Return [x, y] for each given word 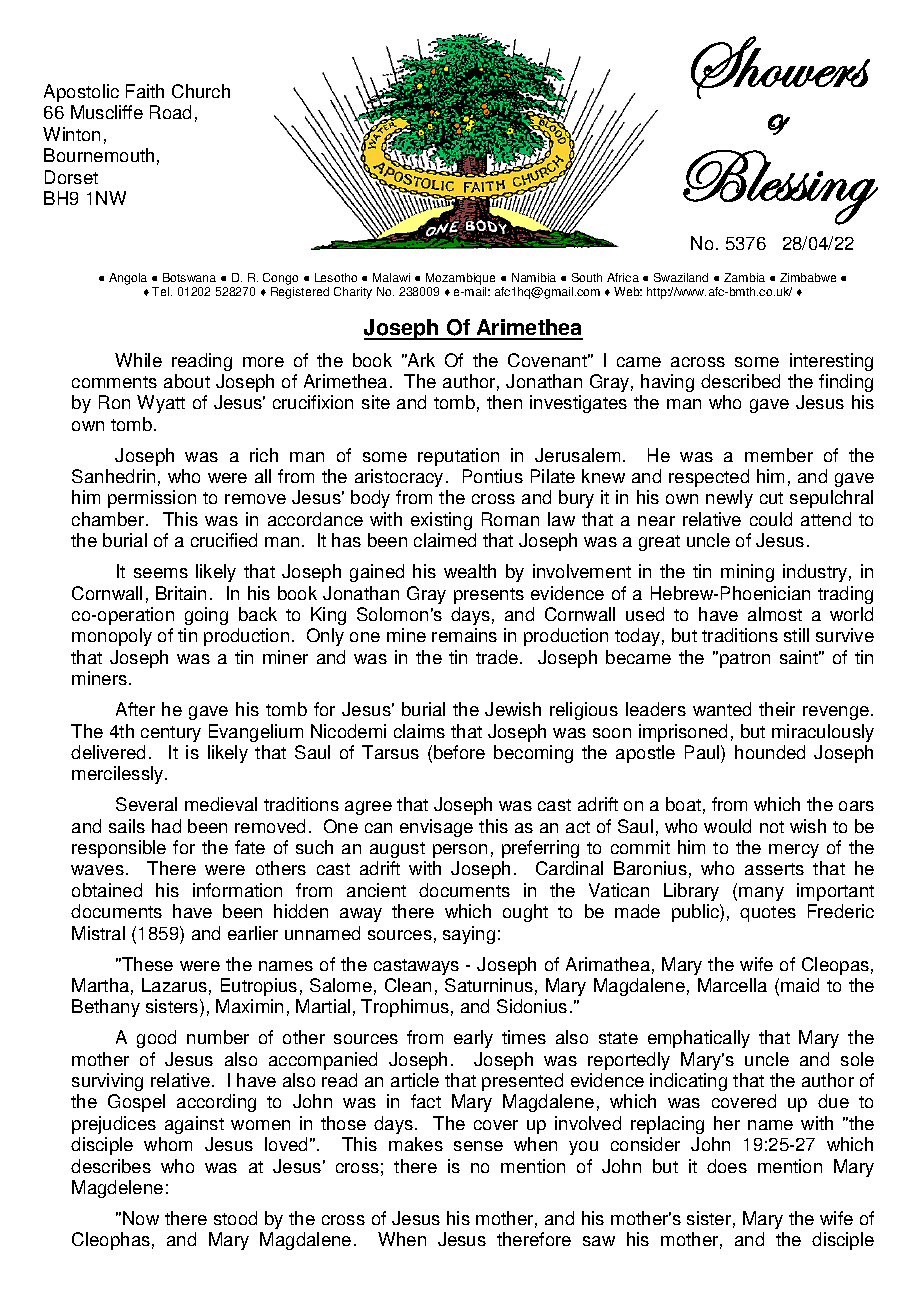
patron [745, 660]
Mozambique [460, 279]
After [135, 709]
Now [141, 1218]
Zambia [744, 277]
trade [498, 657]
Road [170, 112]
